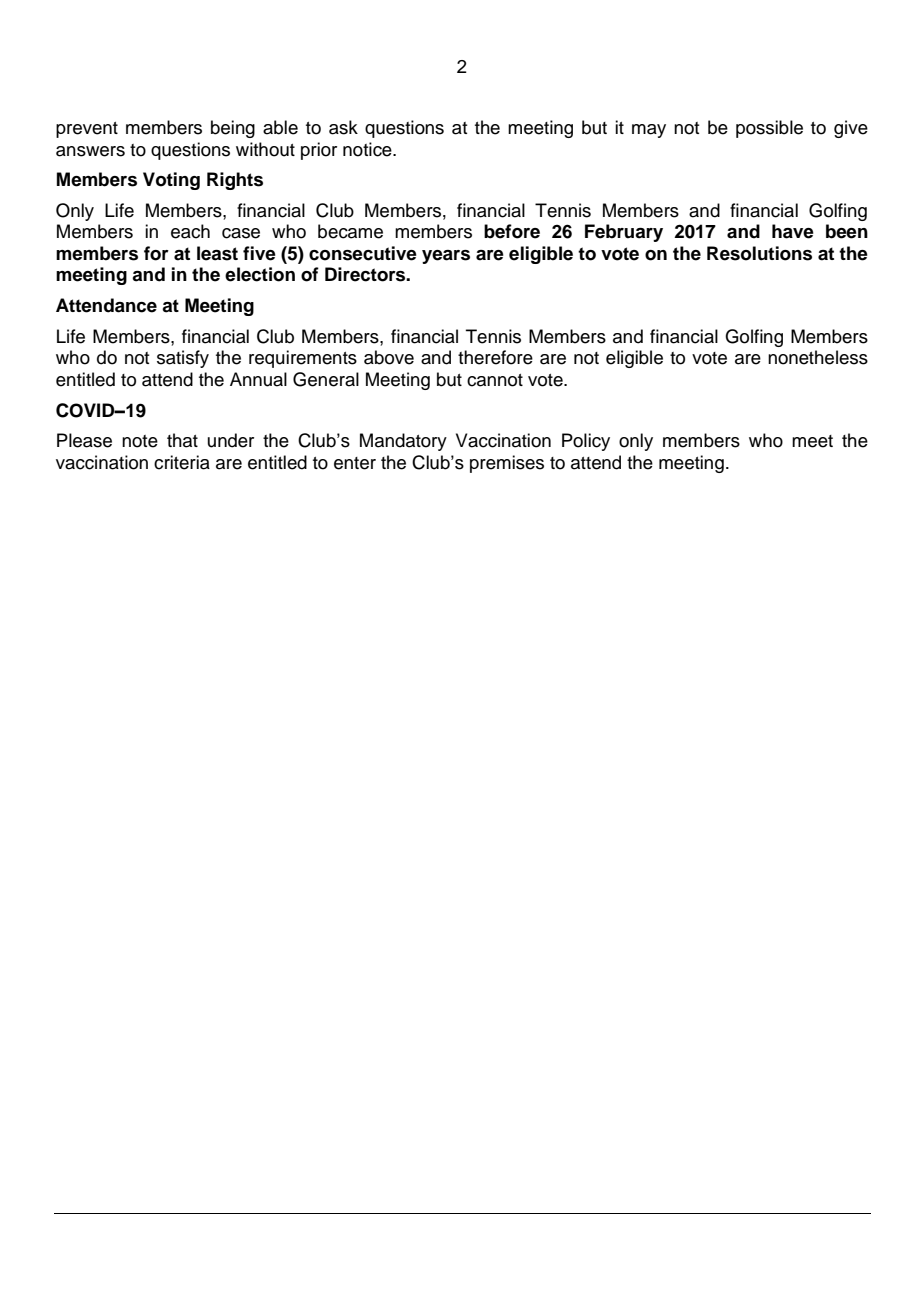 The width and height of the page is (924, 1308). Describe the element at coordinates (769, 129) in the page. I see `possible` at that location.
